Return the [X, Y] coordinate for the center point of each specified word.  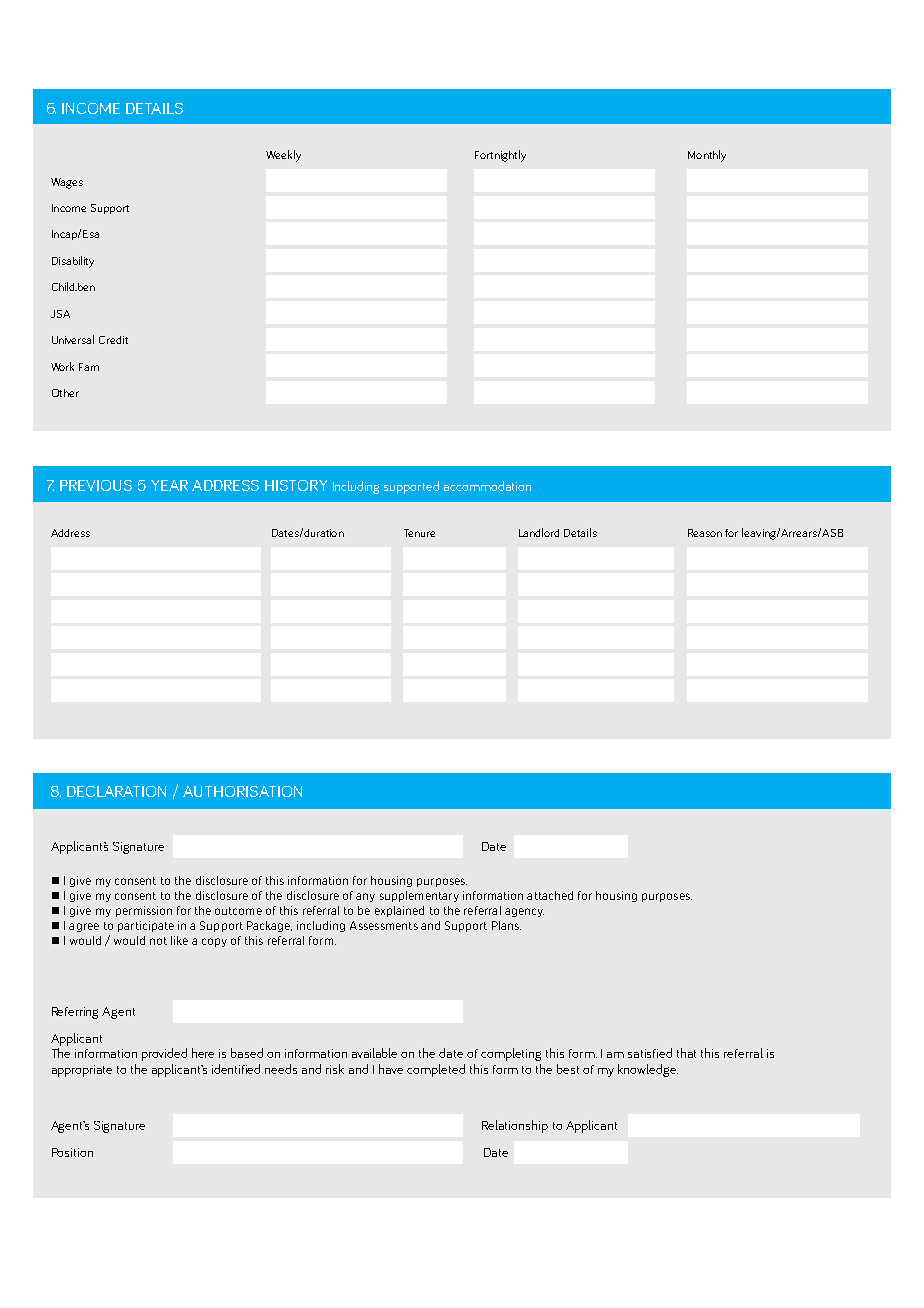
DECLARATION [116, 791]
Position [72, 1152]
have [391, 1069]
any [365, 897]
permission [144, 911]
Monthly [707, 156]
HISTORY [296, 485]
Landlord [539, 532]
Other [65, 393]
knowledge [648, 1070]
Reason [705, 533]
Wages [67, 183]
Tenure [419, 533]
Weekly [283, 156]
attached [550, 895]
